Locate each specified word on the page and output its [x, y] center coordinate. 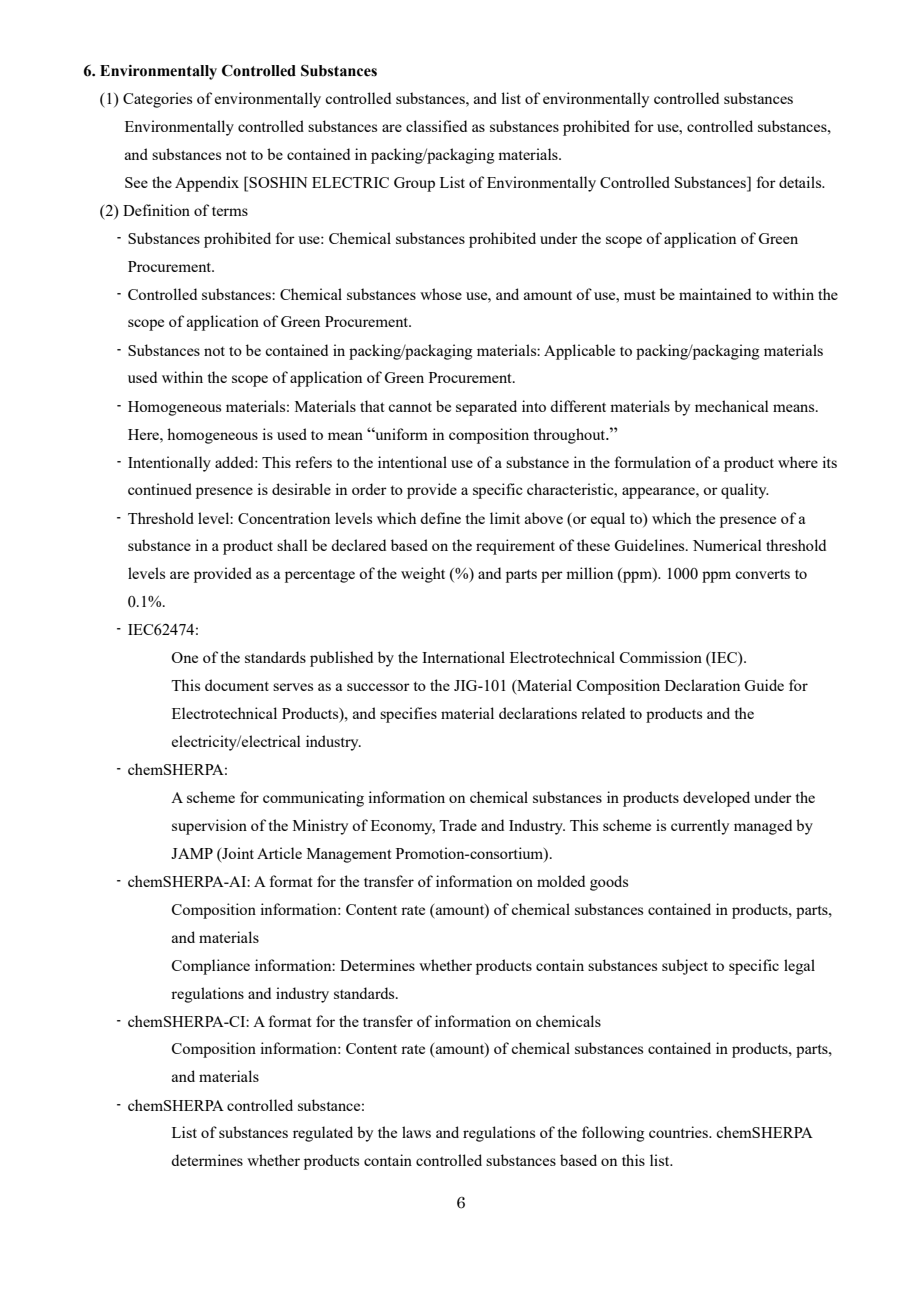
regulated [323, 1134]
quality [745, 491]
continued [160, 489]
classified [436, 126]
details [801, 182]
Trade [458, 825]
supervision [209, 827]
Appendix [207, 184]
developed [716, 799]
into [534, 406]
